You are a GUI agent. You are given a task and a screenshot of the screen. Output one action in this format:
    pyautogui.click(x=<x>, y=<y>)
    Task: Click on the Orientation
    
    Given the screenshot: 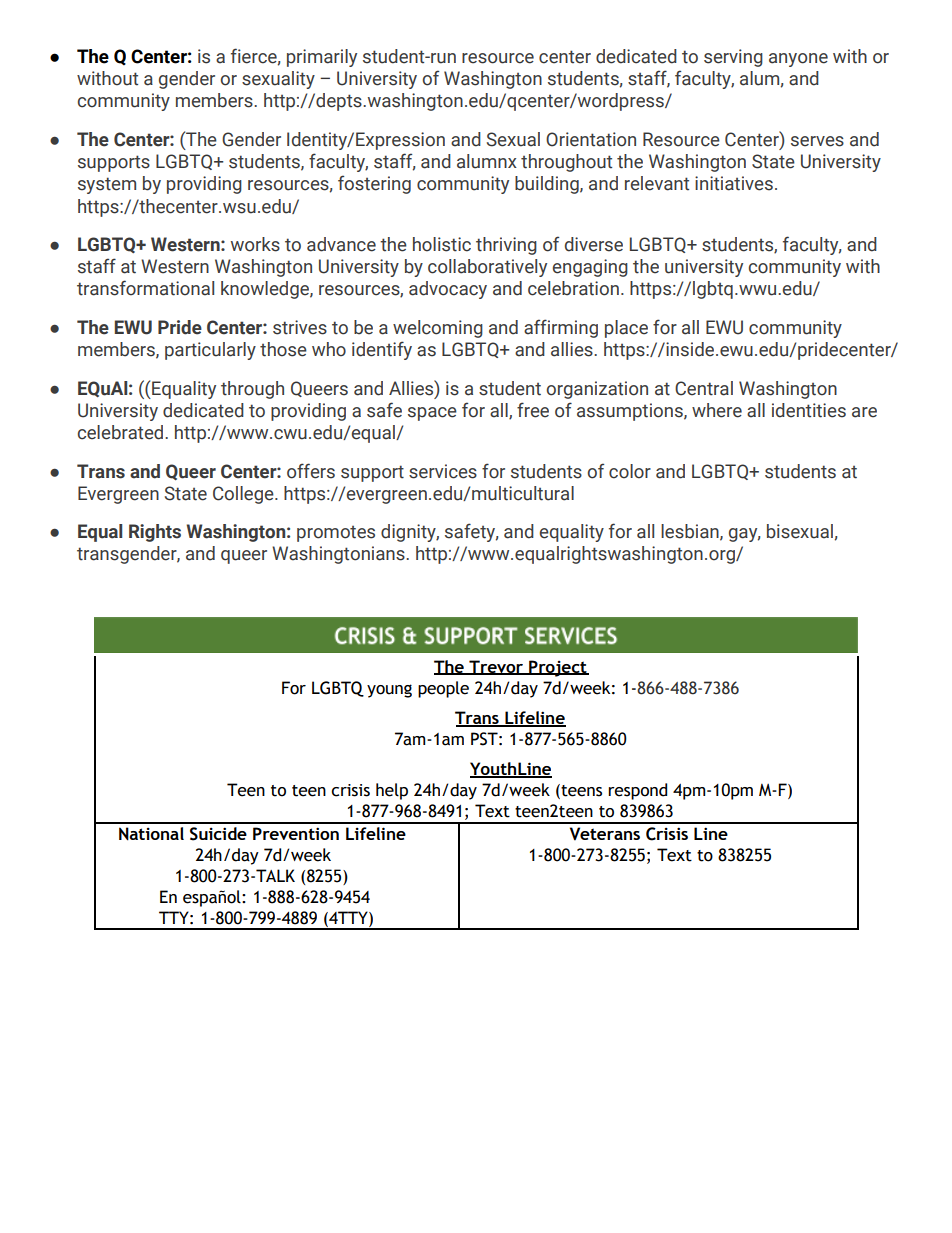 What is the action you would take?
    pyautogui.click(x=591, y=139)
